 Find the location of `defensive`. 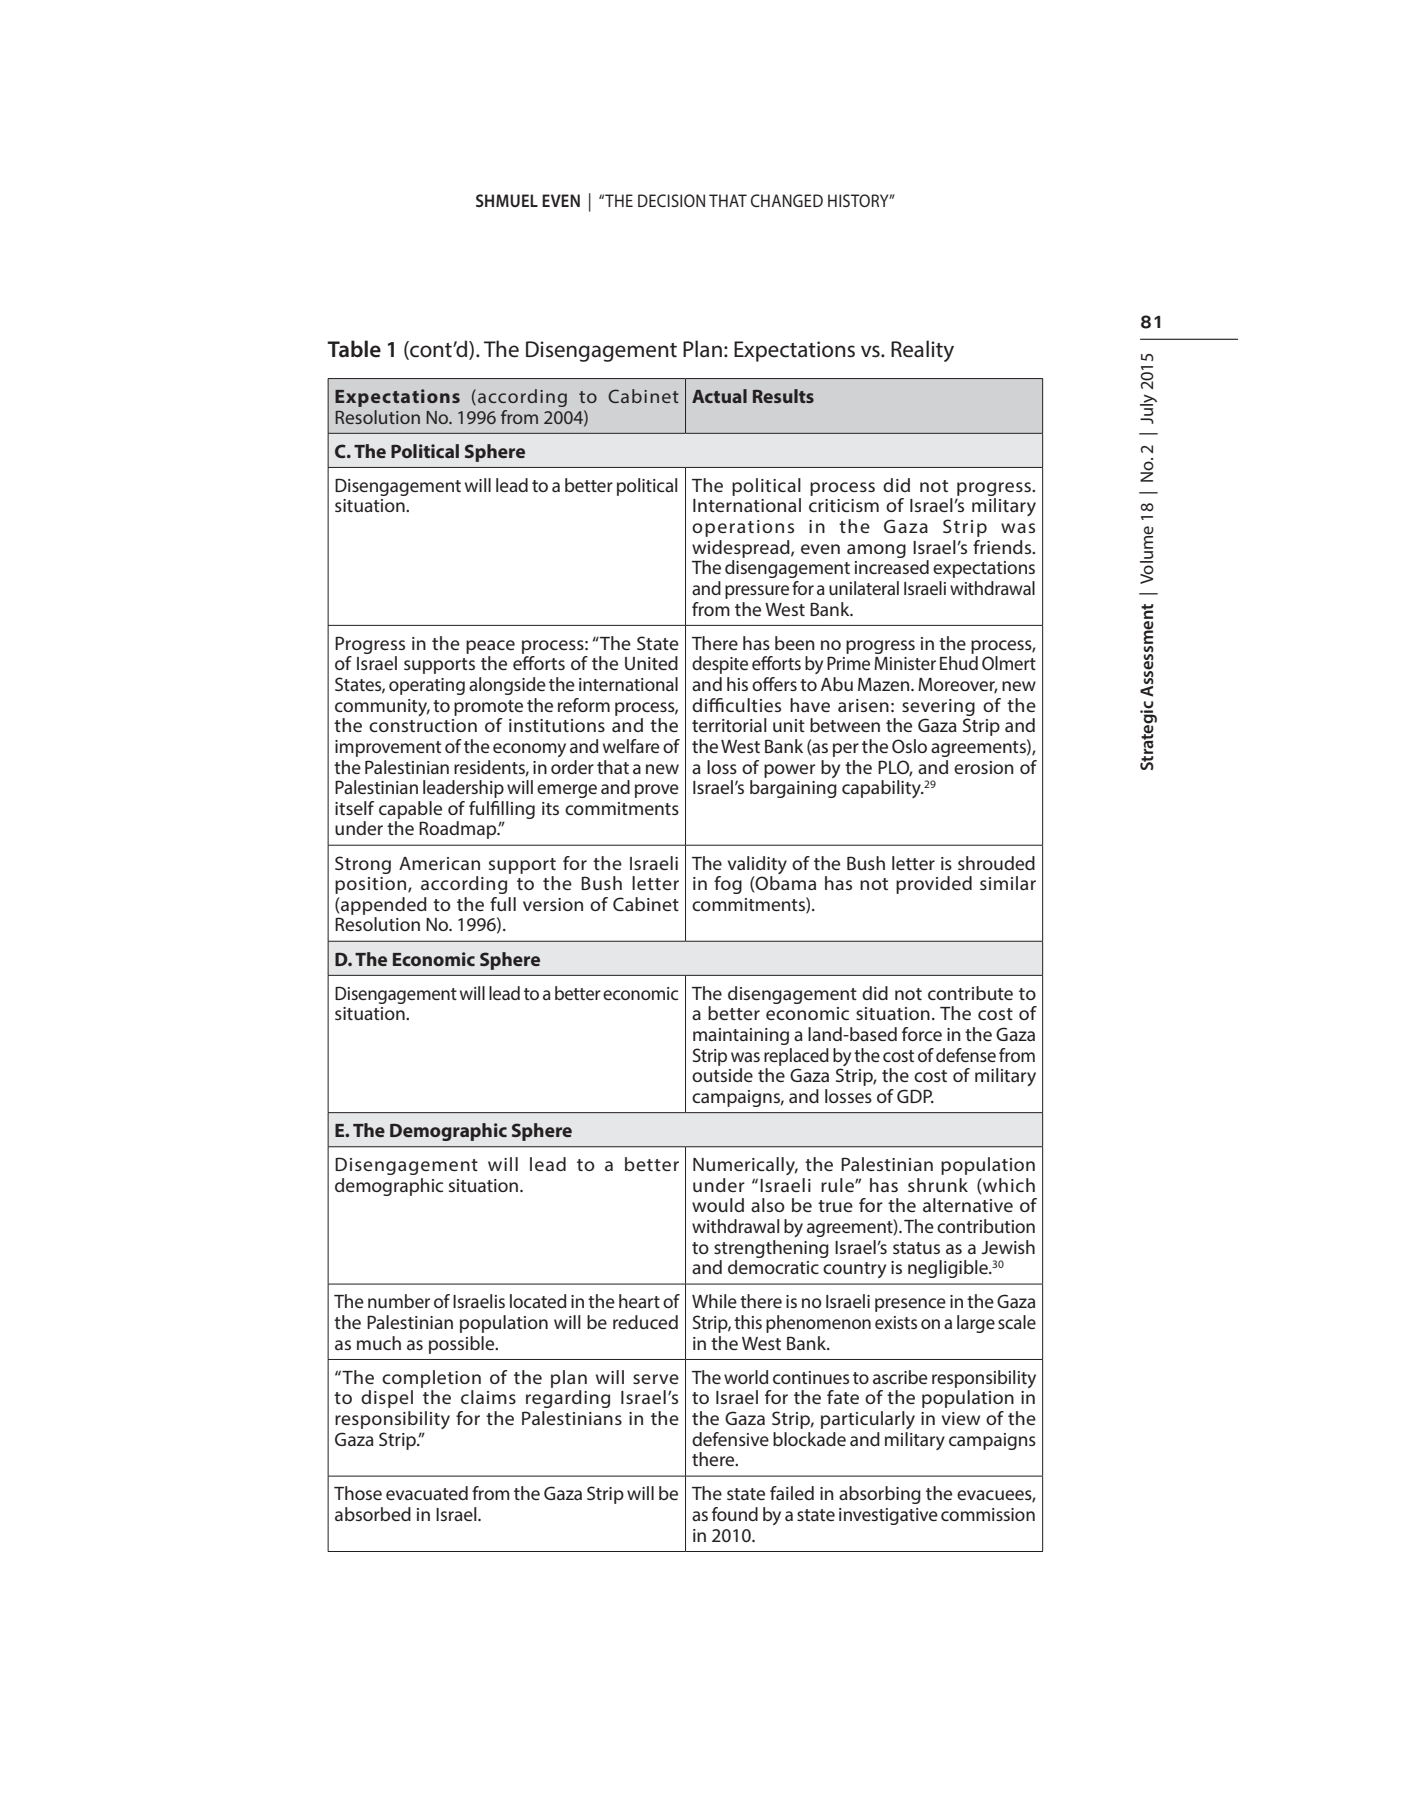

defensive is located at coordinates (730, 1439).
